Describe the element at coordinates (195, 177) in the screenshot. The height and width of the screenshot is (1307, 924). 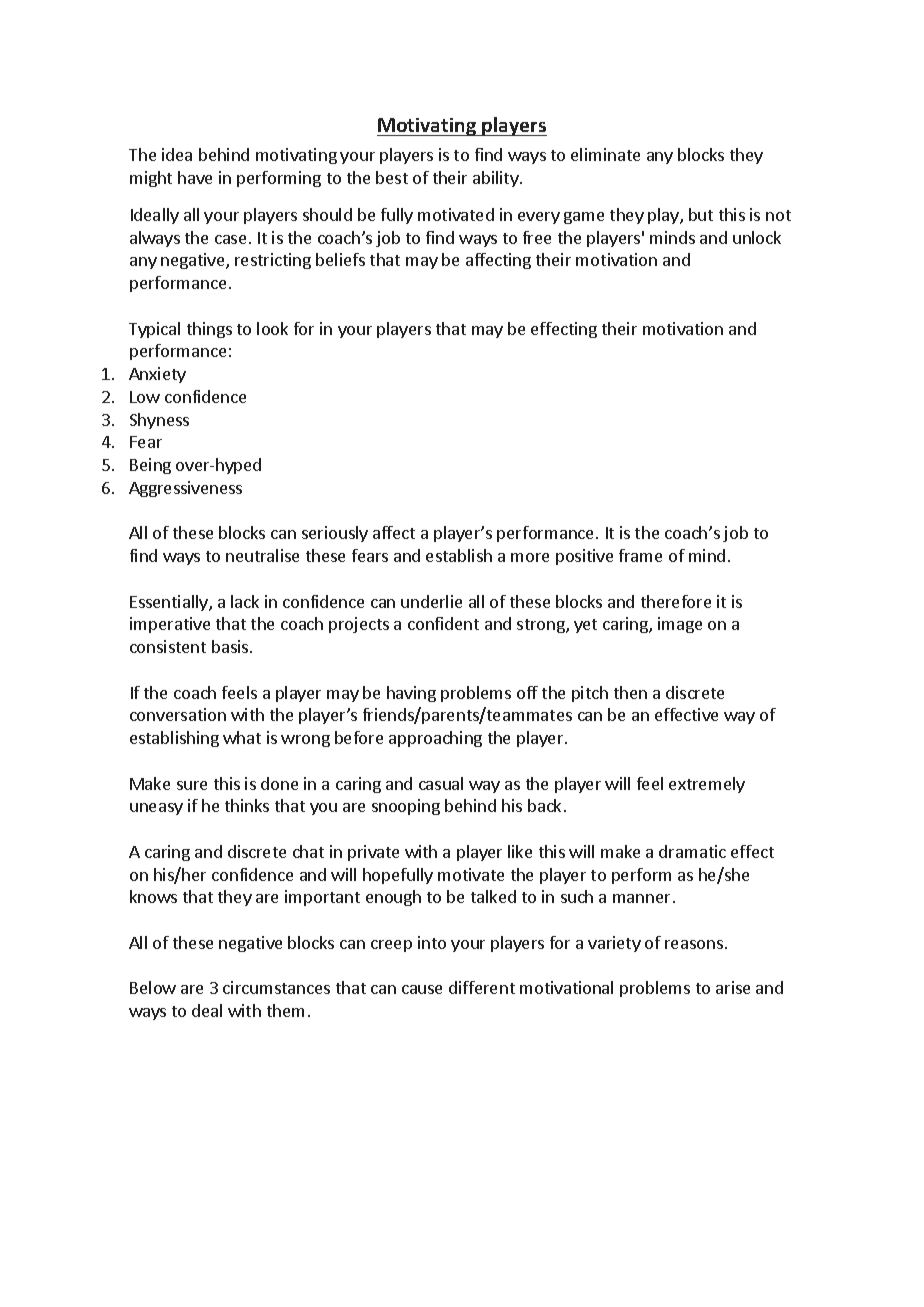
I see `have` at that location.
